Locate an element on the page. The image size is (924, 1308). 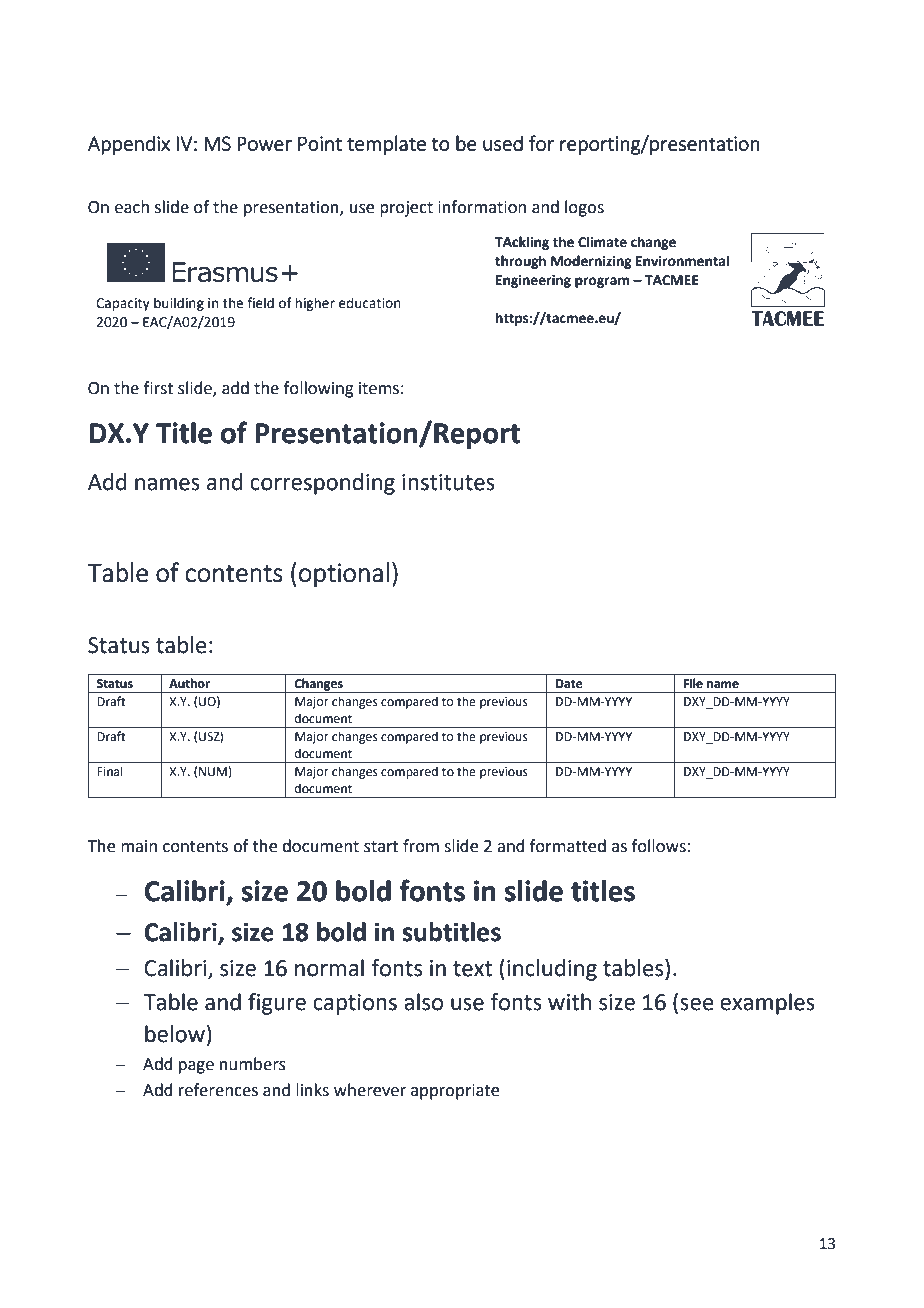
page is located at coordinates (196, 1067).
